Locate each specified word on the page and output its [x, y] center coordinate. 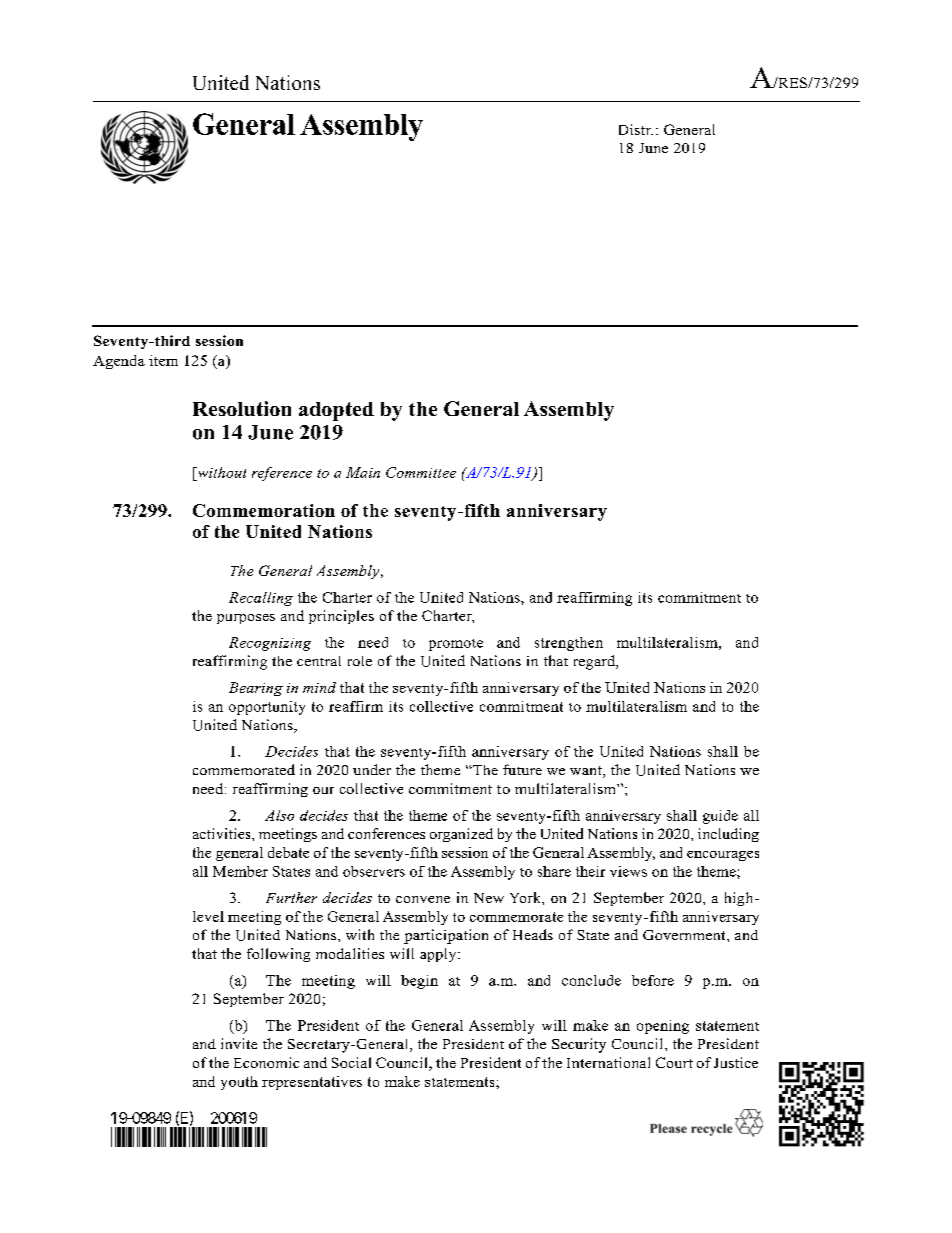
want [587, 772]
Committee [421, 472]
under [372, 769]
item [163, 360]
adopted [336, 411]
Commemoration [264, 510]
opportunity [267, 708]
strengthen [569, 644]
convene [423, 899]
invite [239, 1043]
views [628, 871]
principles [341, 617]
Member [240, 871]
